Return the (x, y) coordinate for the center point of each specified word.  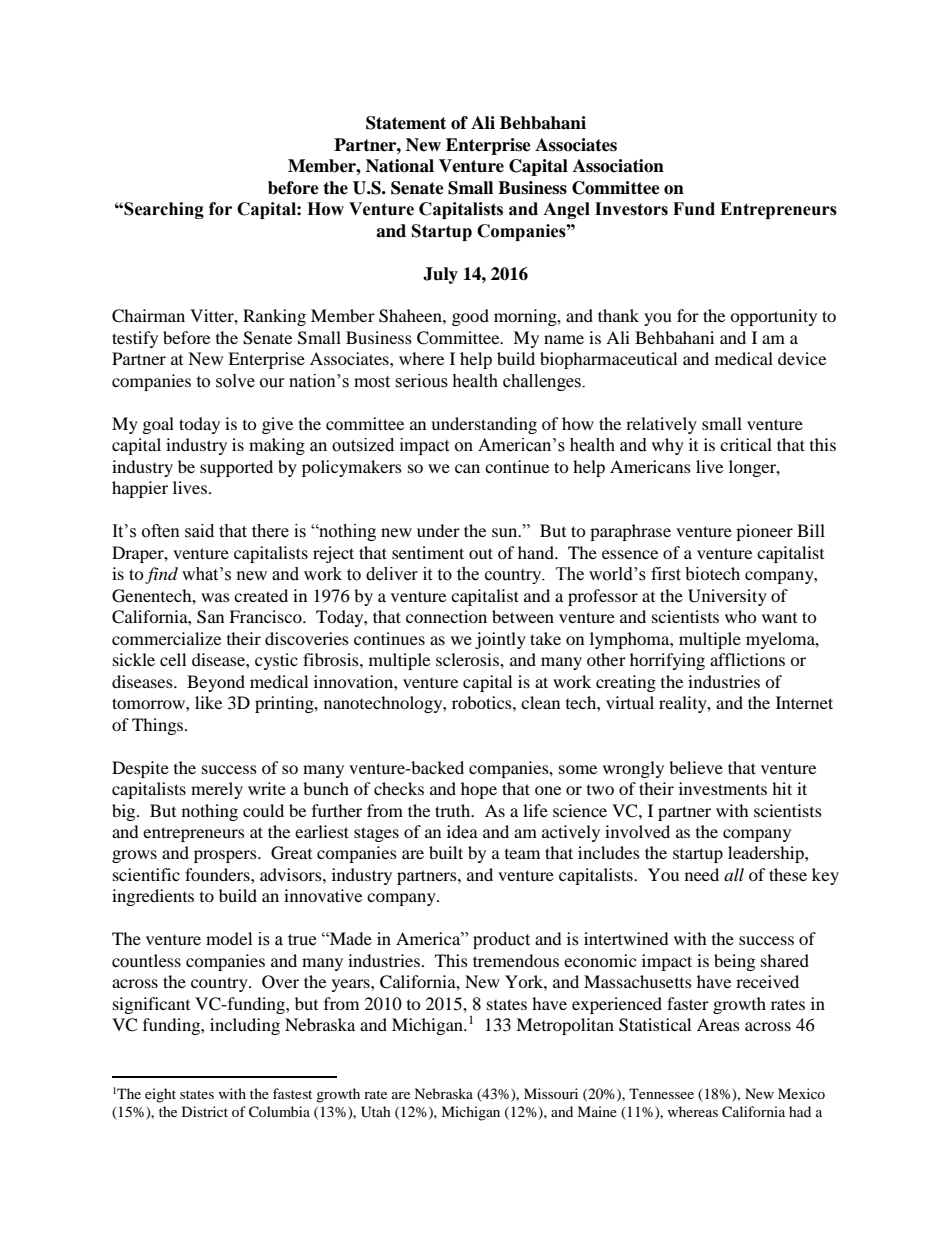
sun (506, 532)
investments (723, 788)
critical (746, 444)
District (205, 1111)
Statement (406, 123)
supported (236, 468)
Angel (566, 210)
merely (217, 790)
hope (479, 790)
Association (618, 166)
